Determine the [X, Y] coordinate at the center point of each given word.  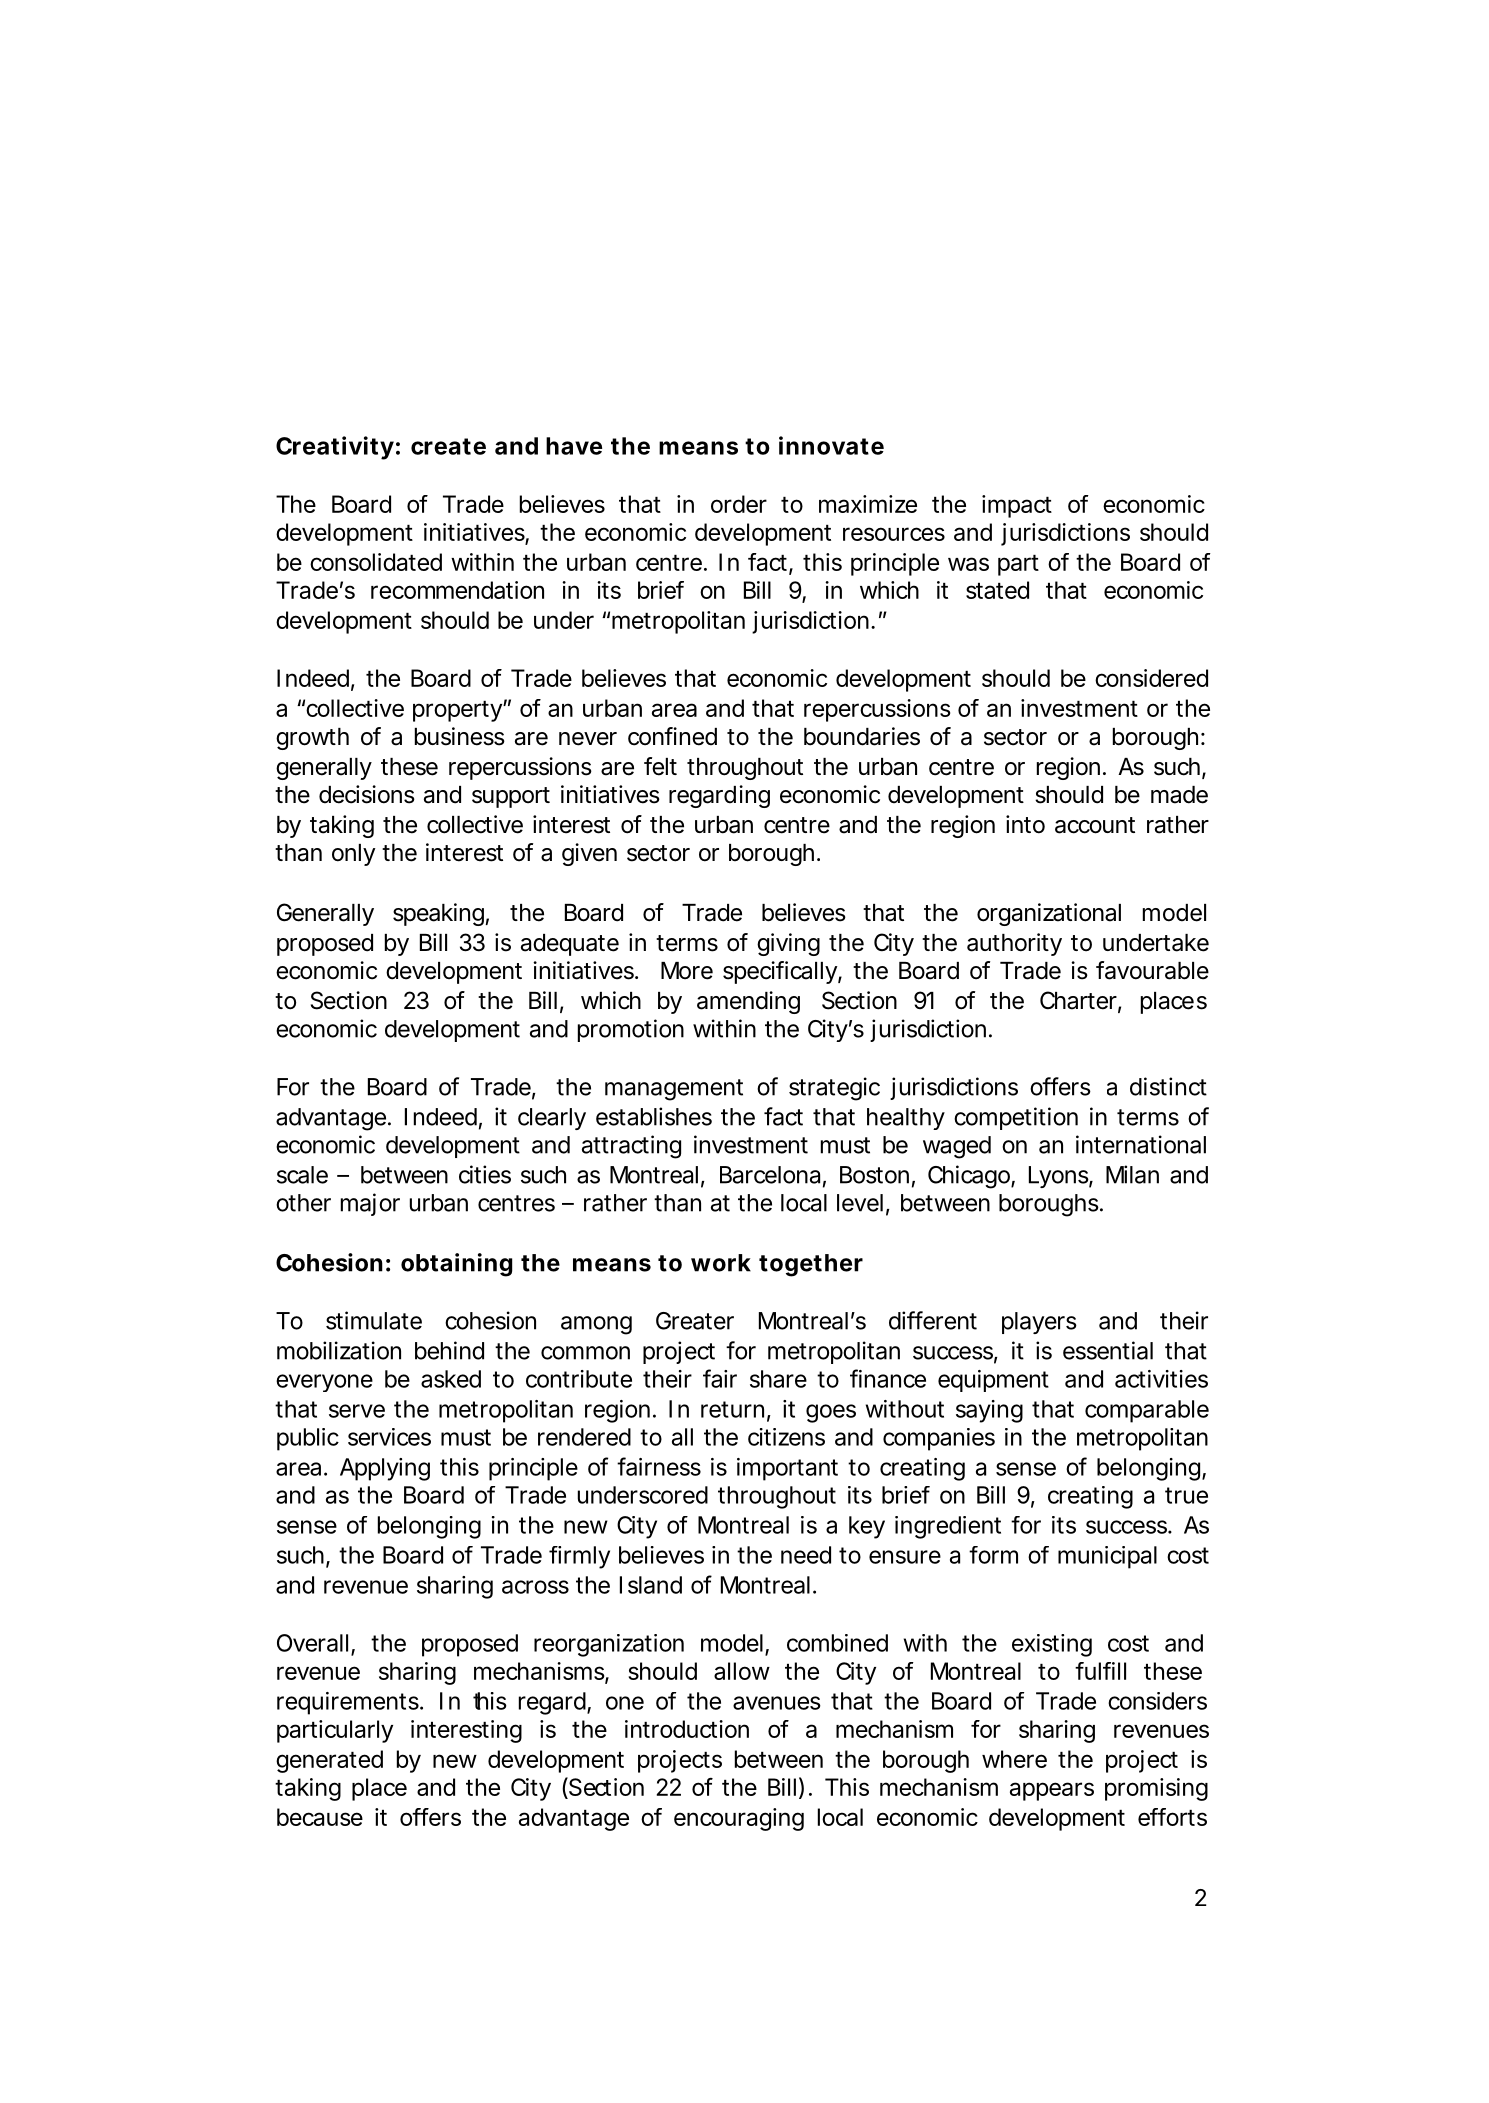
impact [1017, 506]
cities [485, 1174]
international [1141, 1144]
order [739, 504]
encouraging [739, 1819]
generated [329, 1761]
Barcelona [770, 1175]
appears [1052, 1791]
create [448, 446]
